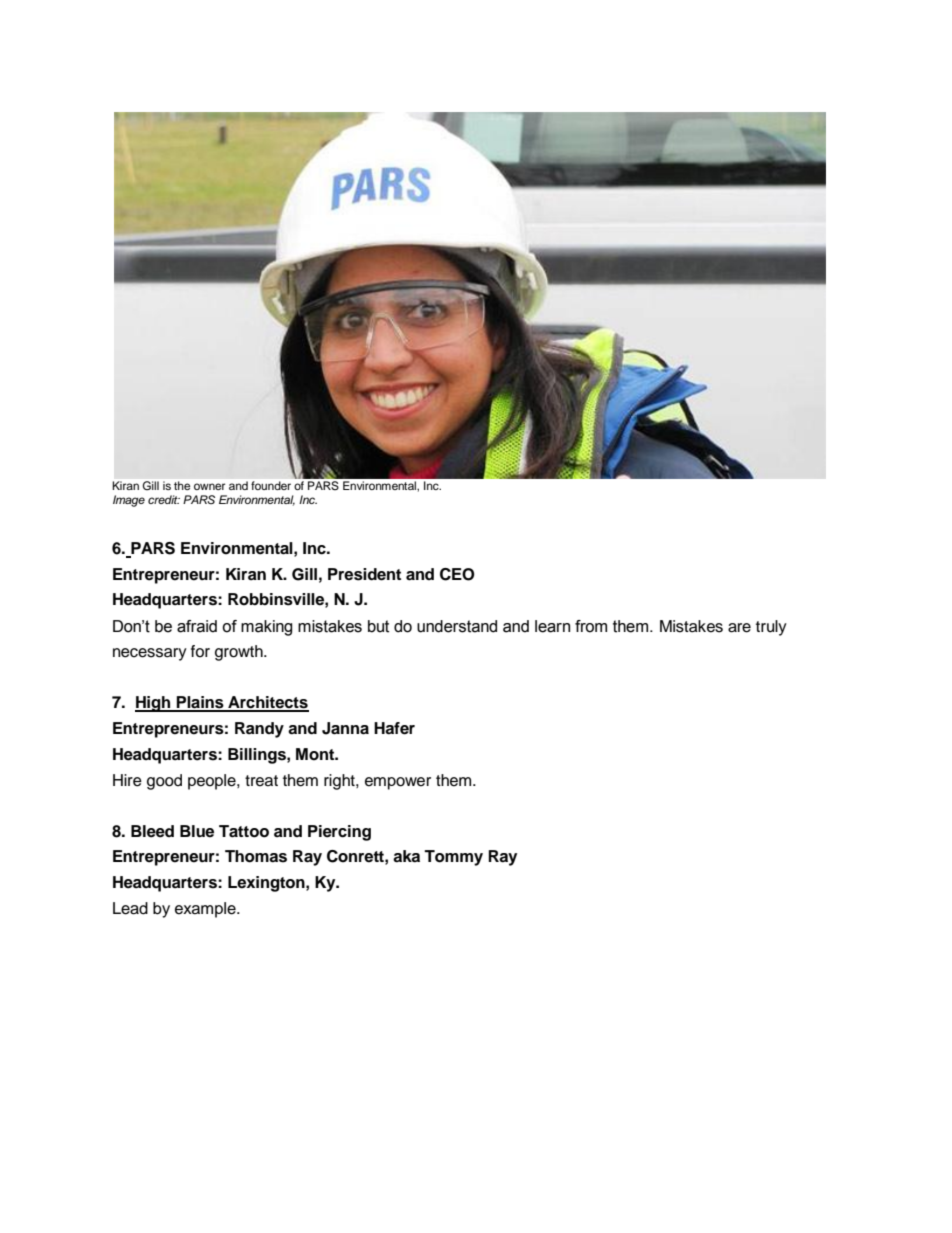 This screenshot has height=1233, width=952. I want to click on Tommy, so click(453, 858).
